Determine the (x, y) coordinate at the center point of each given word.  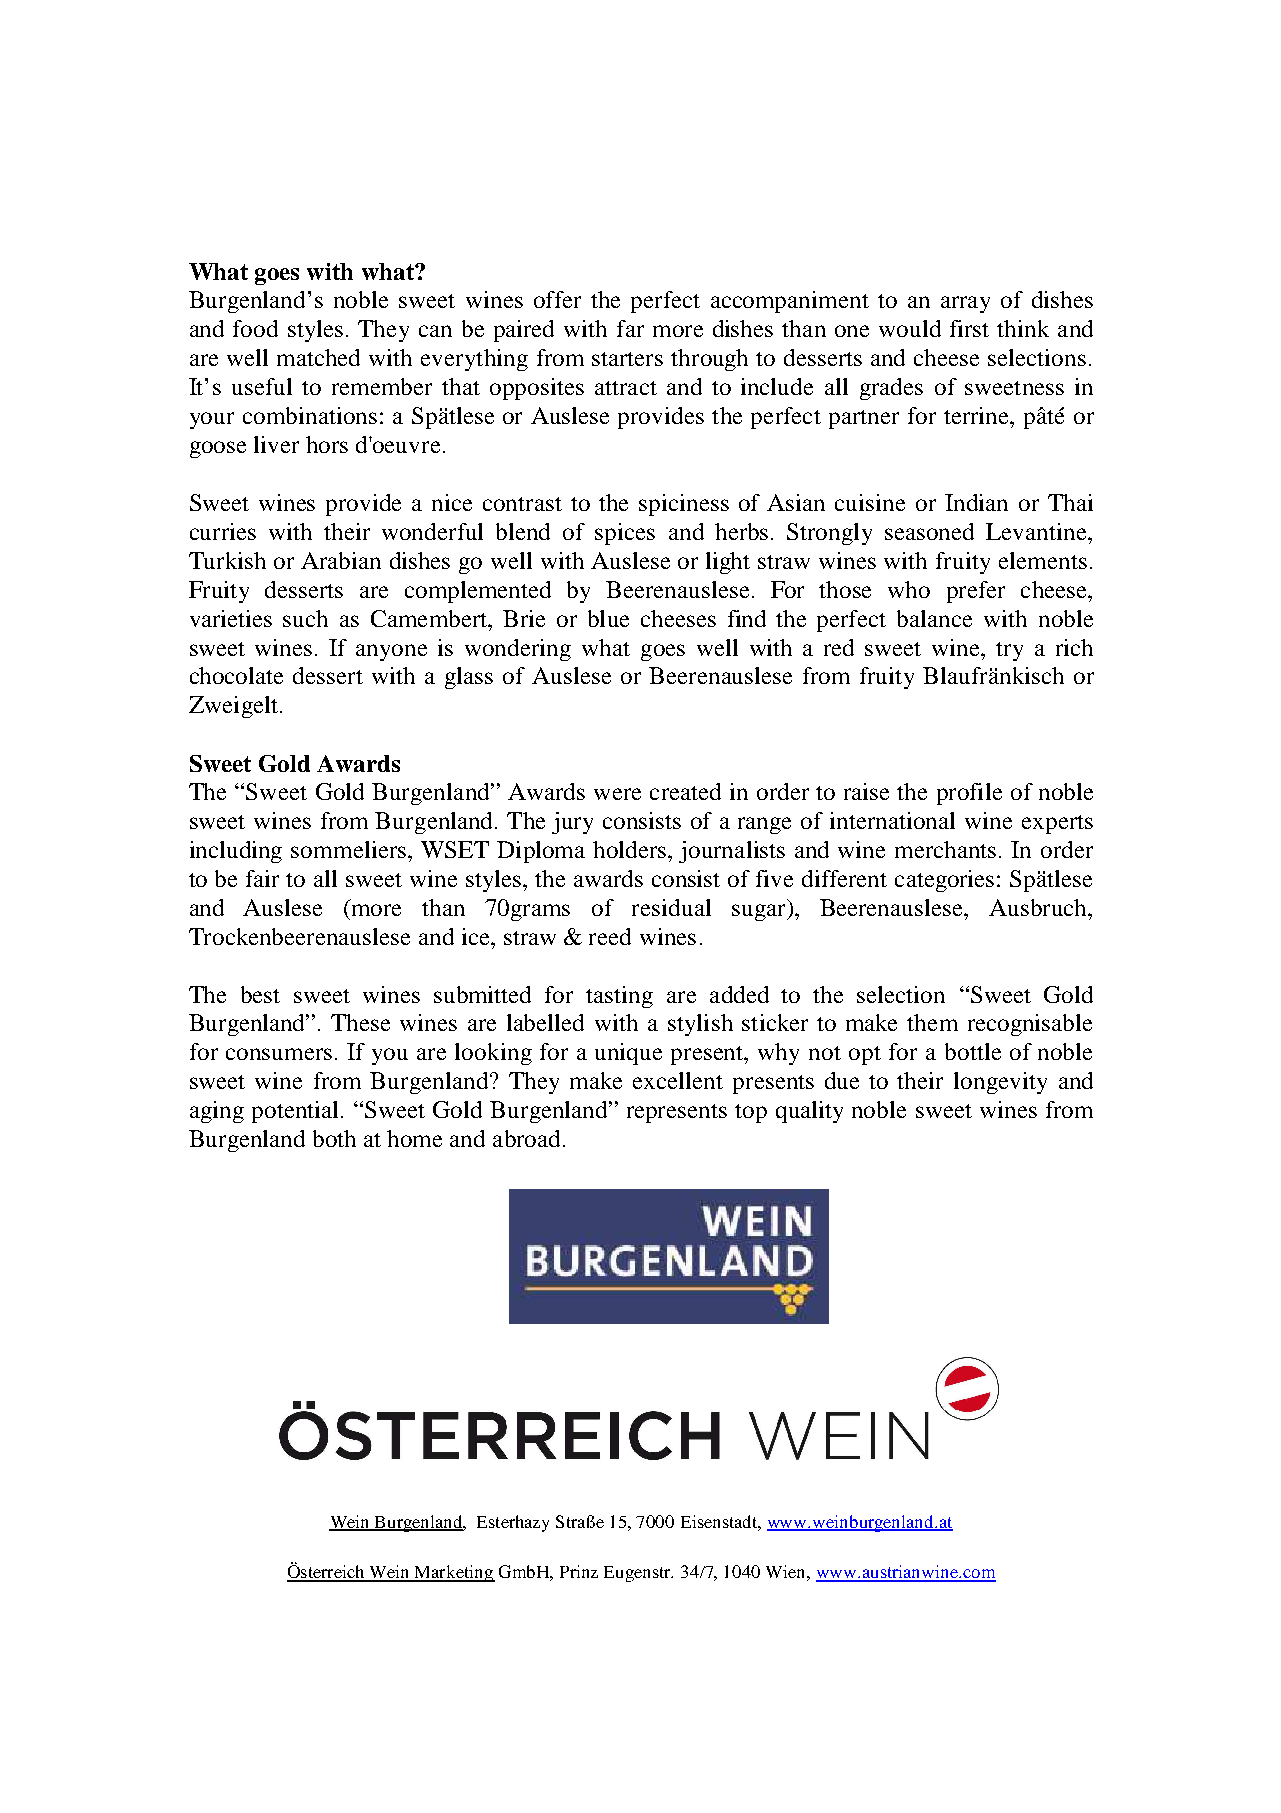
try (1009, 651)
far (630, 328)
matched (318, 357)
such (305, 618)
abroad (526, 1138)
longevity (1000, 1083)
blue (608, 618)
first (969, 328)
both (334, 1138)
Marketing (454, 1573)
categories (944, 881)
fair (262, 878)
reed (610, 936)
